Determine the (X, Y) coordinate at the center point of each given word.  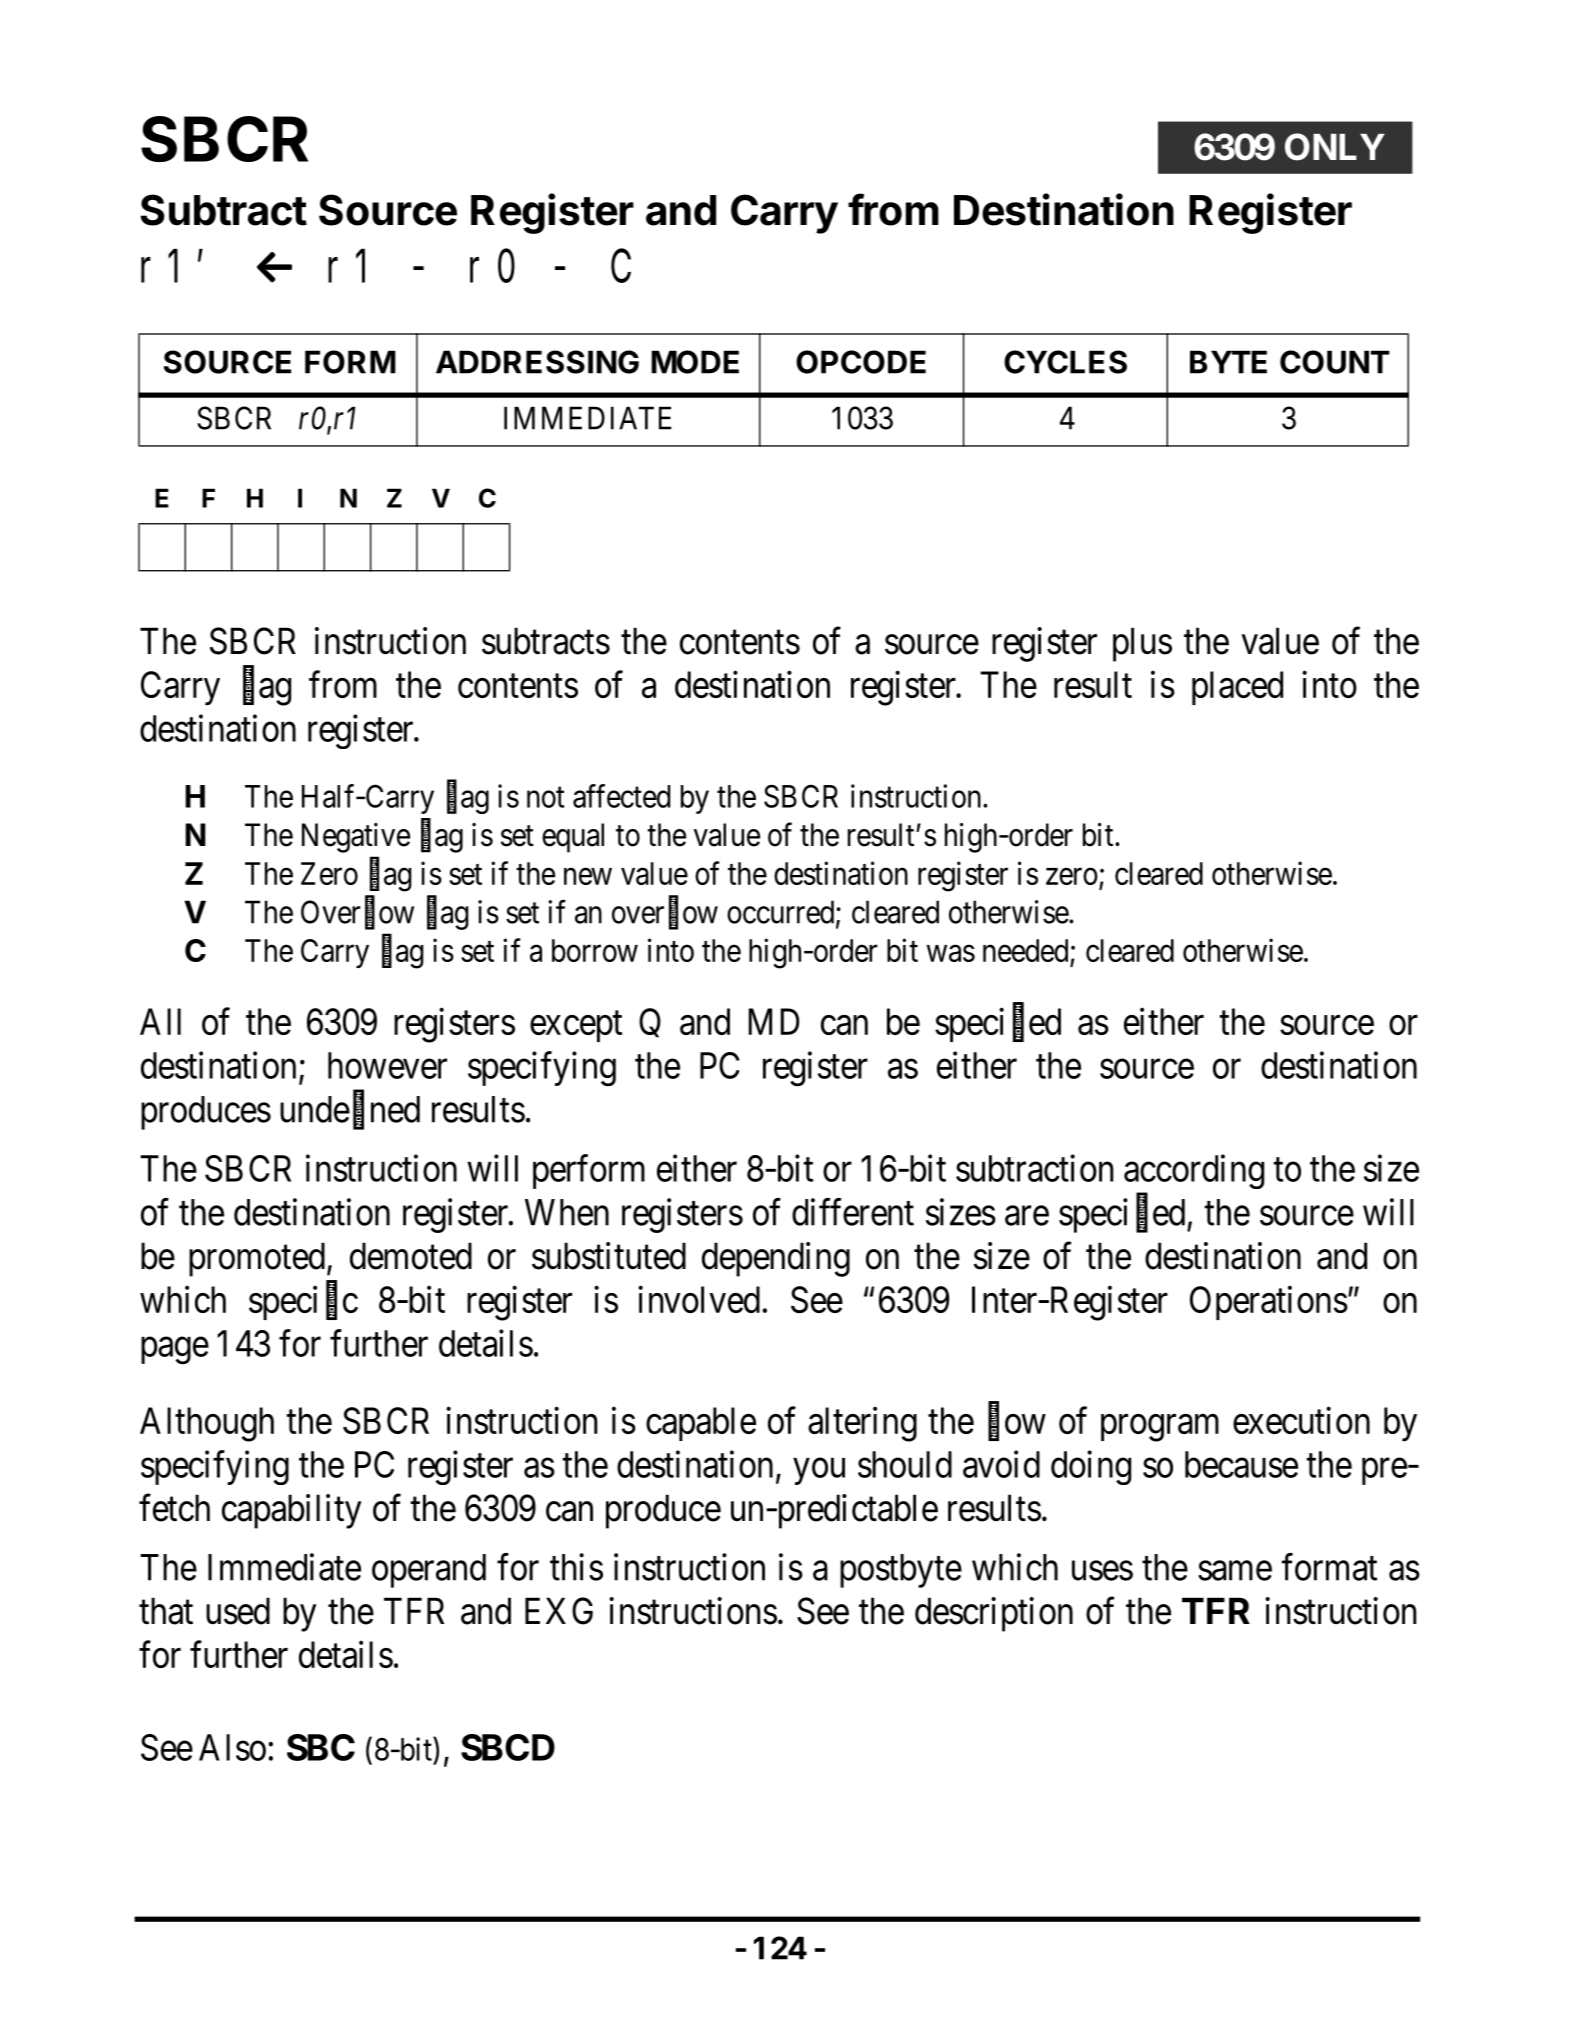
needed (1025, 950)
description (994, 1614)
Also (232, 1747)
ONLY (1335, 147)
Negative (356, 838)
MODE (695, 362)
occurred (782, 913)
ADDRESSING (537, 362)
